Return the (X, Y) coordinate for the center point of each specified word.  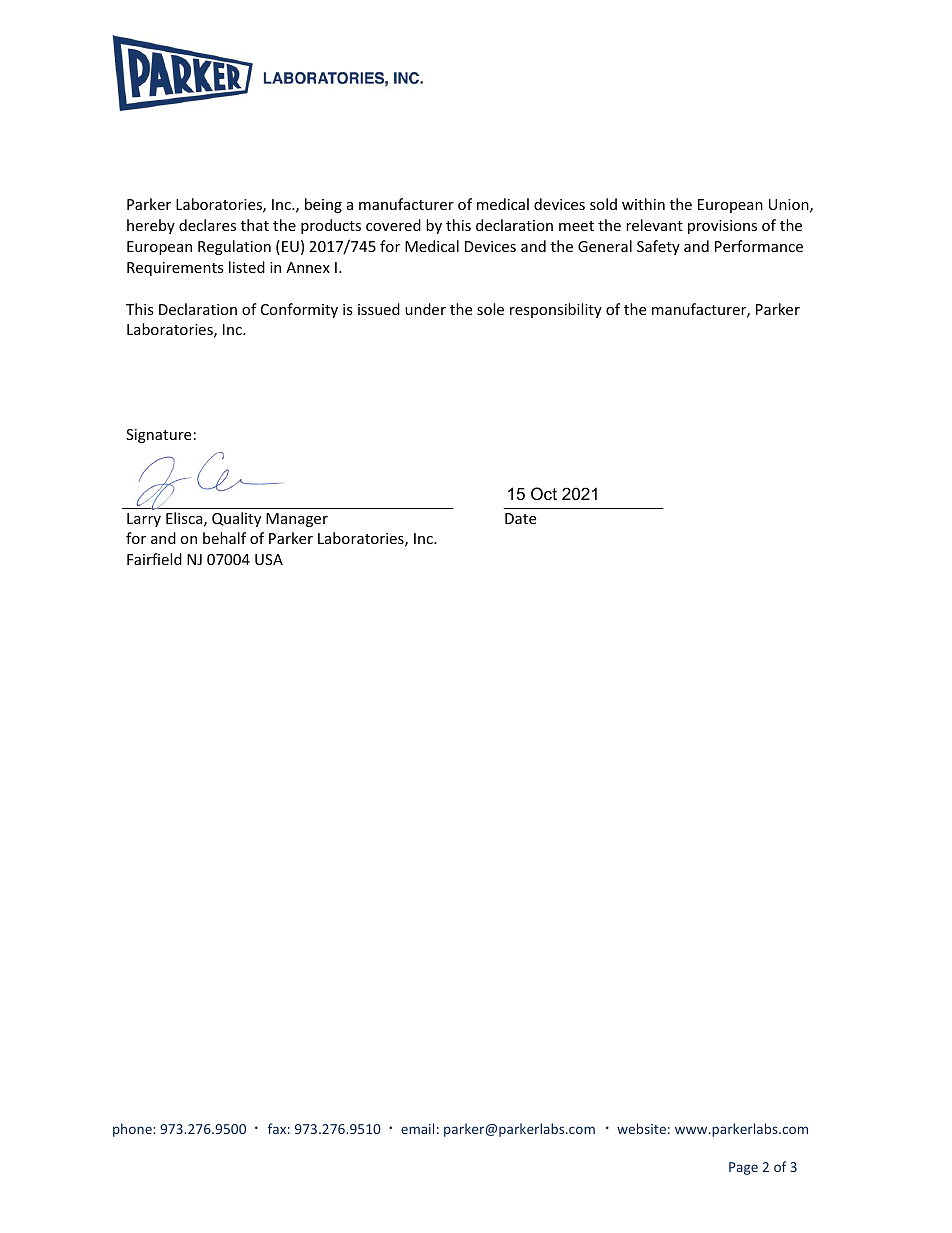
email (417, 1128)
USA (269, 559)
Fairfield (154, 559)
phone (133, 1130)
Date (520, 518)
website (641, 1128)
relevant (654, 225)
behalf (224, 538)
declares (207, 225)
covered (393, 225)
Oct (544, 493)
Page (743, 1168)
